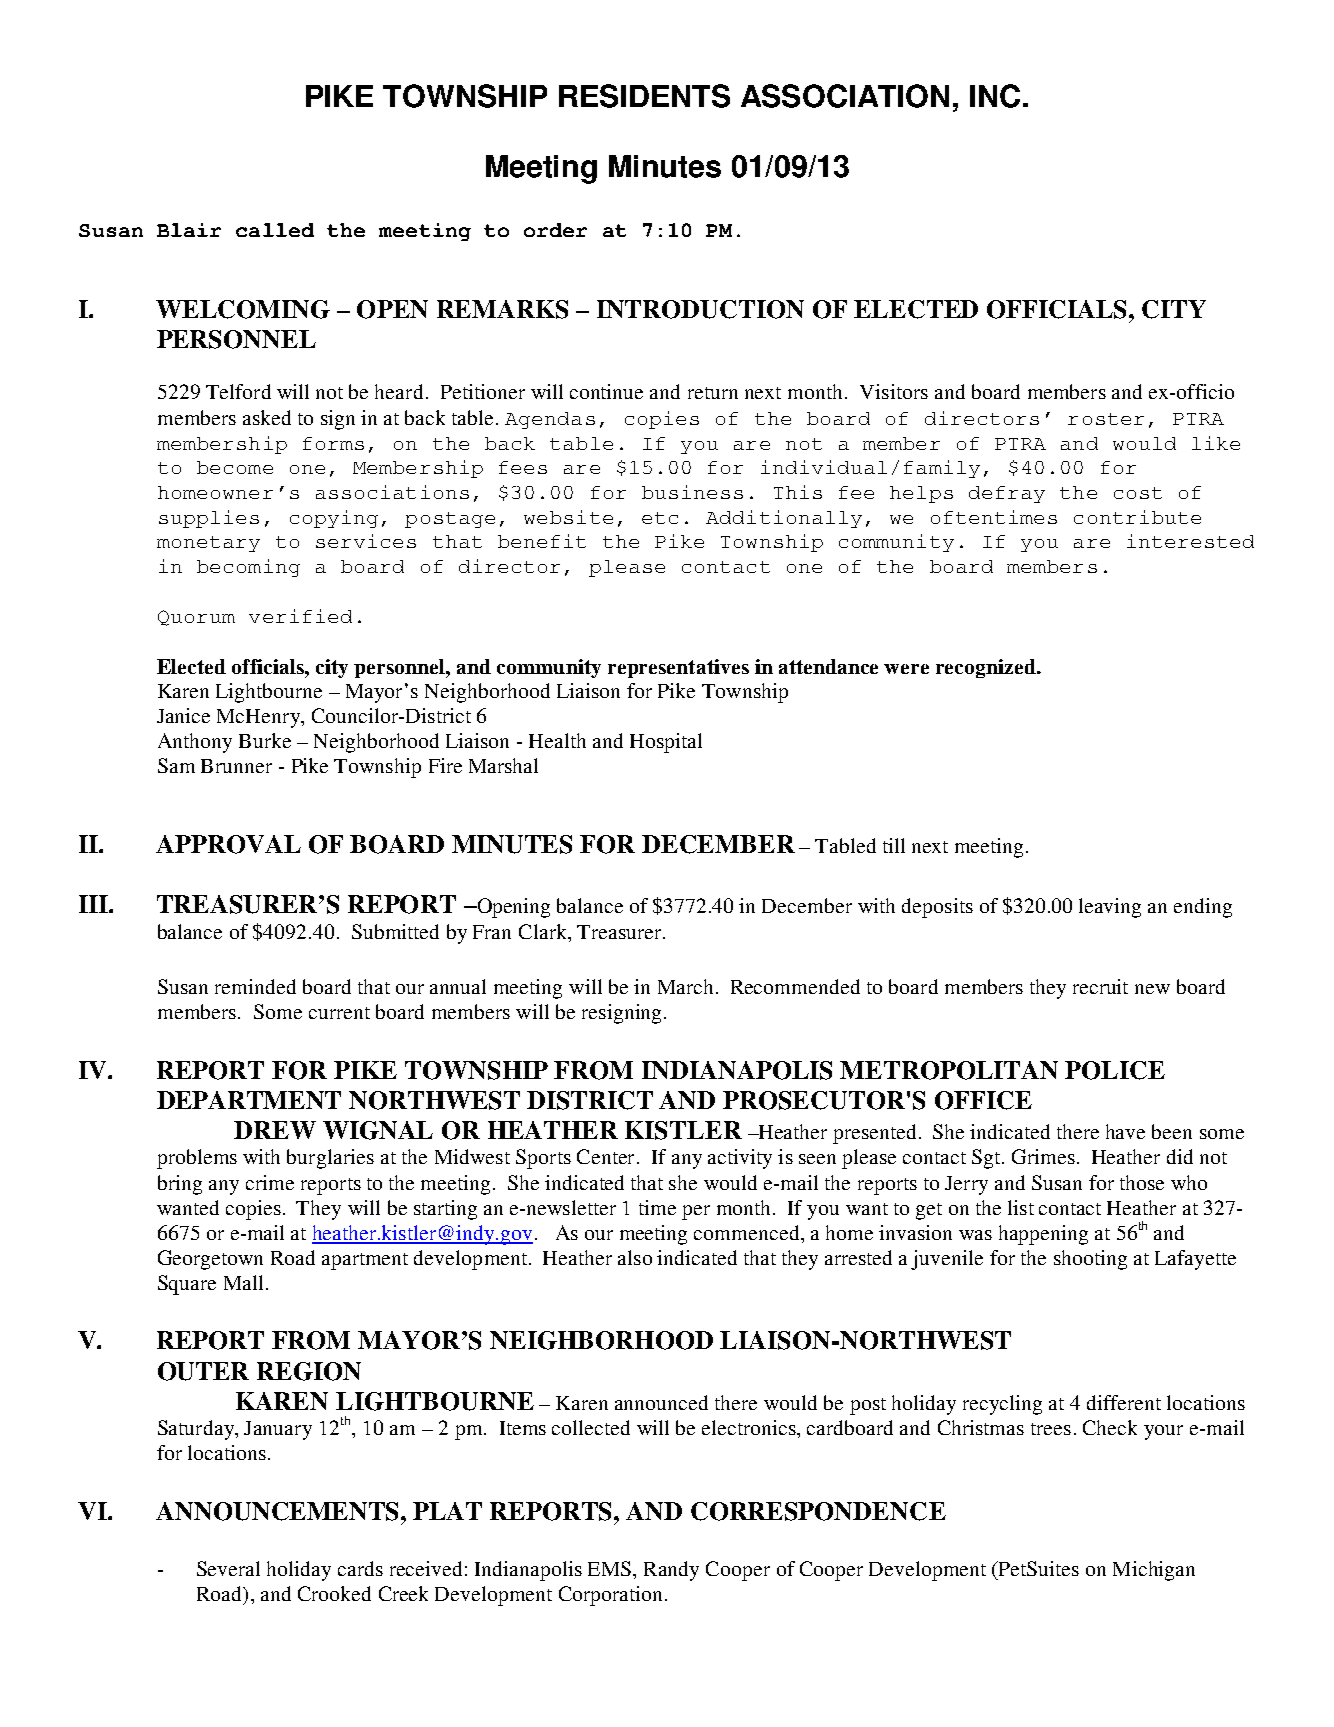  What do you see at coordinates (995, 96) in the screenshot?
I see `INC` at bounding box center [995, 96].
